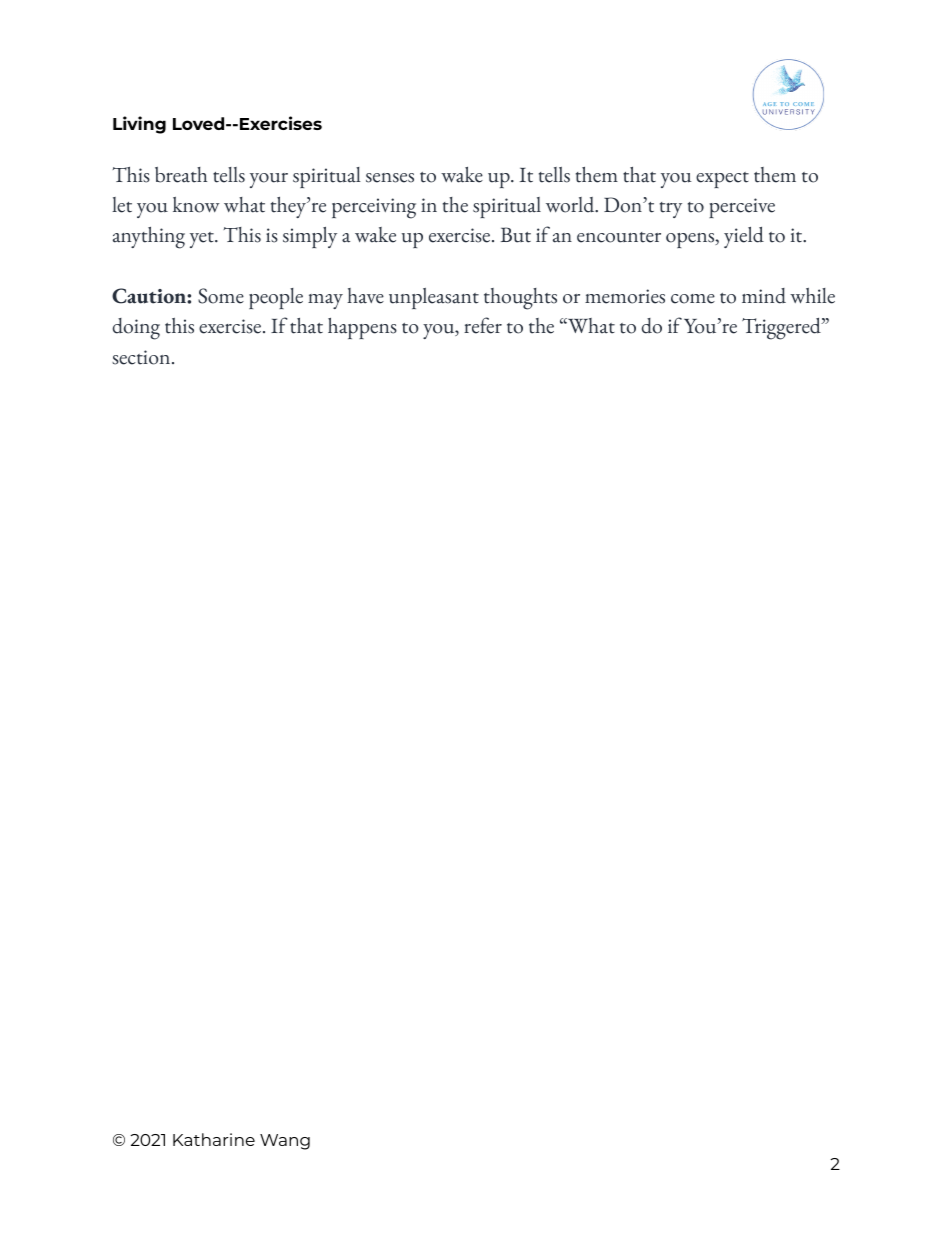 The height and width of the image is (1233, 952). What do you see at coordinates (782, 329) in the image?
I see `Triggered` at bounding box center [782, 329].
